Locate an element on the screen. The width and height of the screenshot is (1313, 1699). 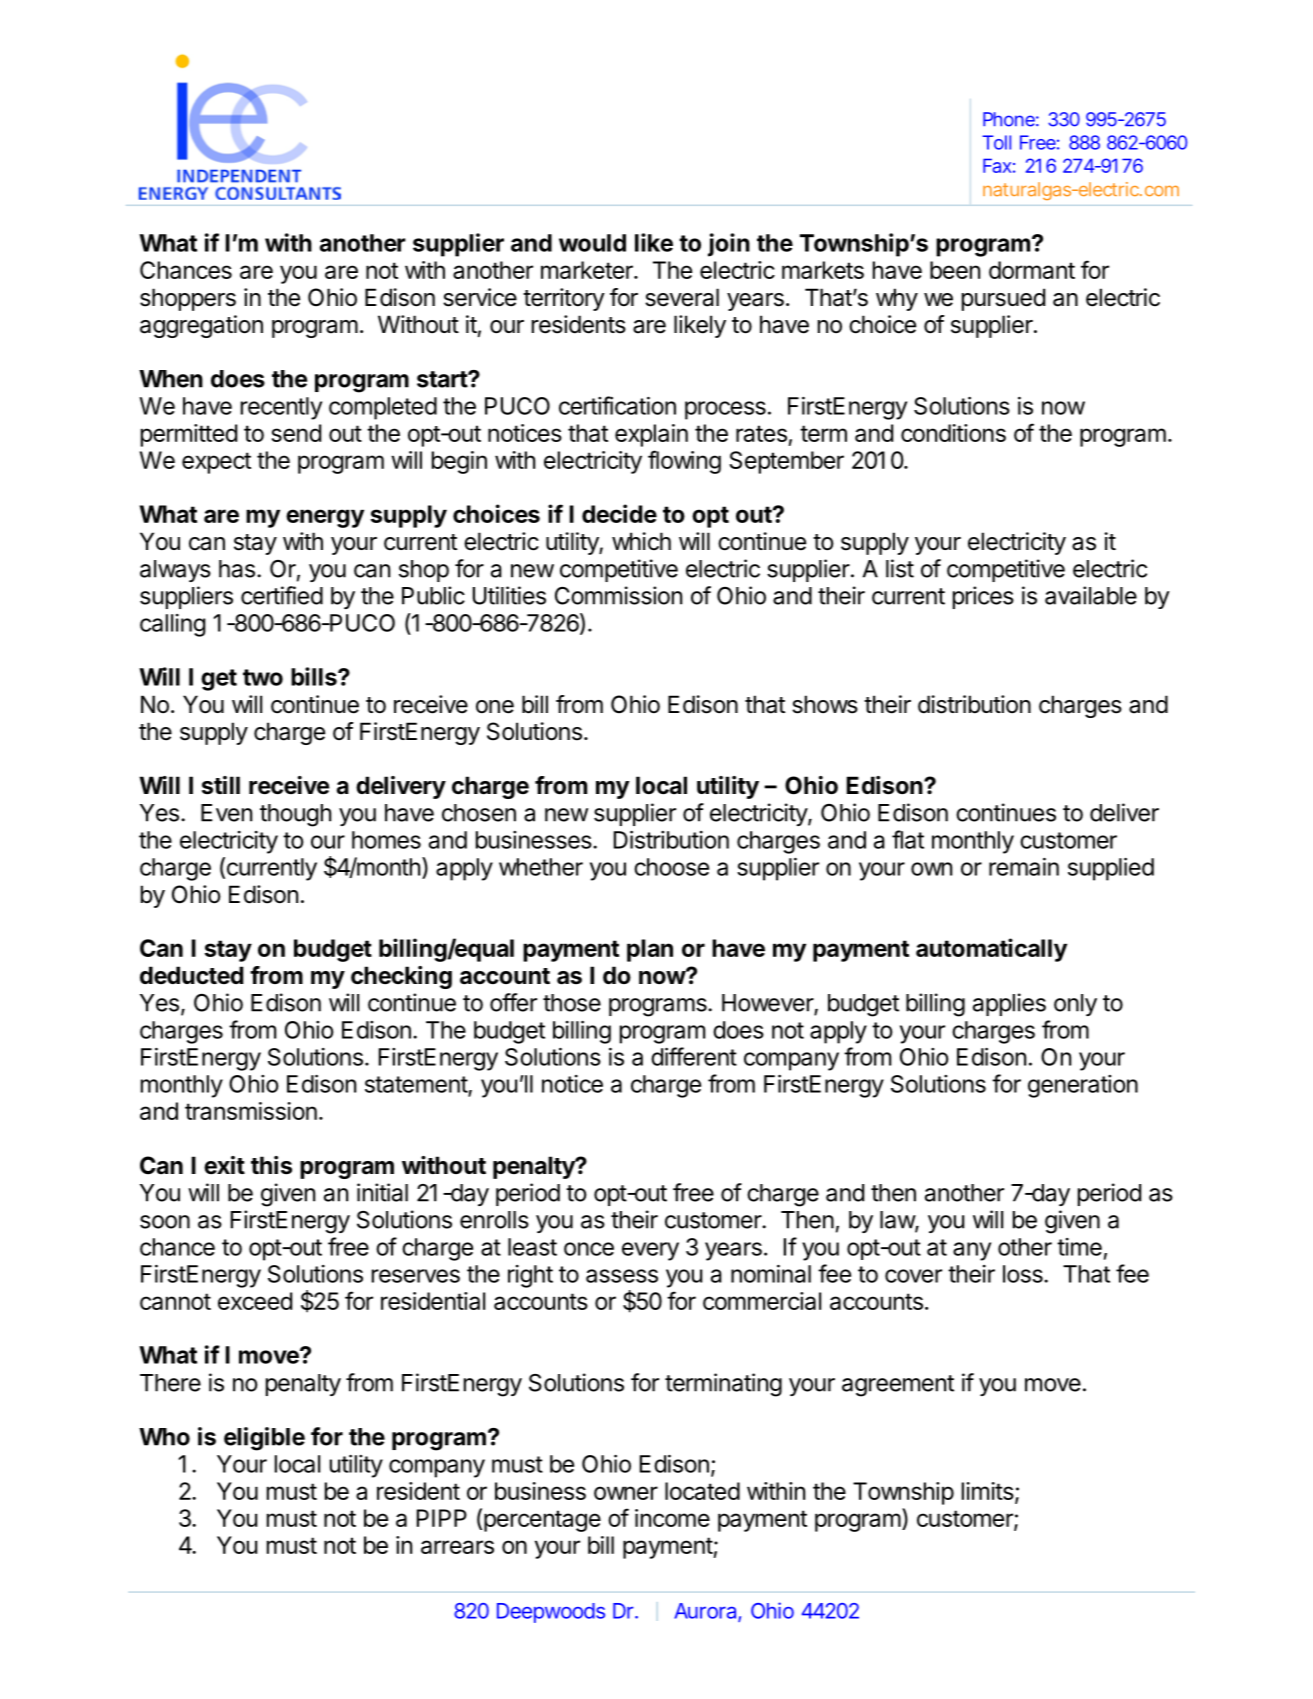
though is located at coordinates (295, 815).
